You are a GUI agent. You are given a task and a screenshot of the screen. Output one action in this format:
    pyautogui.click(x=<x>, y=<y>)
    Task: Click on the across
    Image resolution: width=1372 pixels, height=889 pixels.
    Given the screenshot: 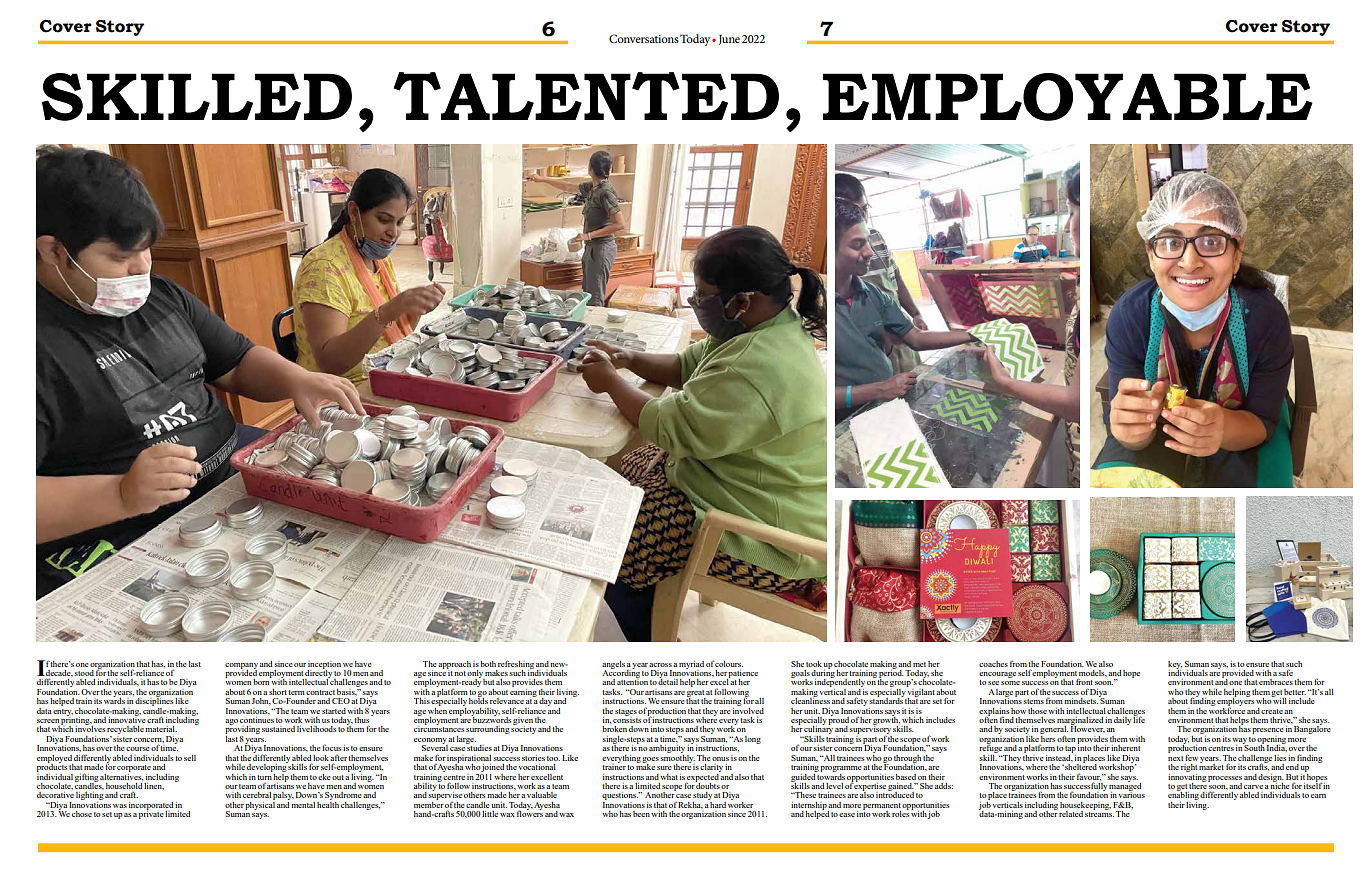 What is the action you would take?
    pyautogui.click(x=660, y=665)
